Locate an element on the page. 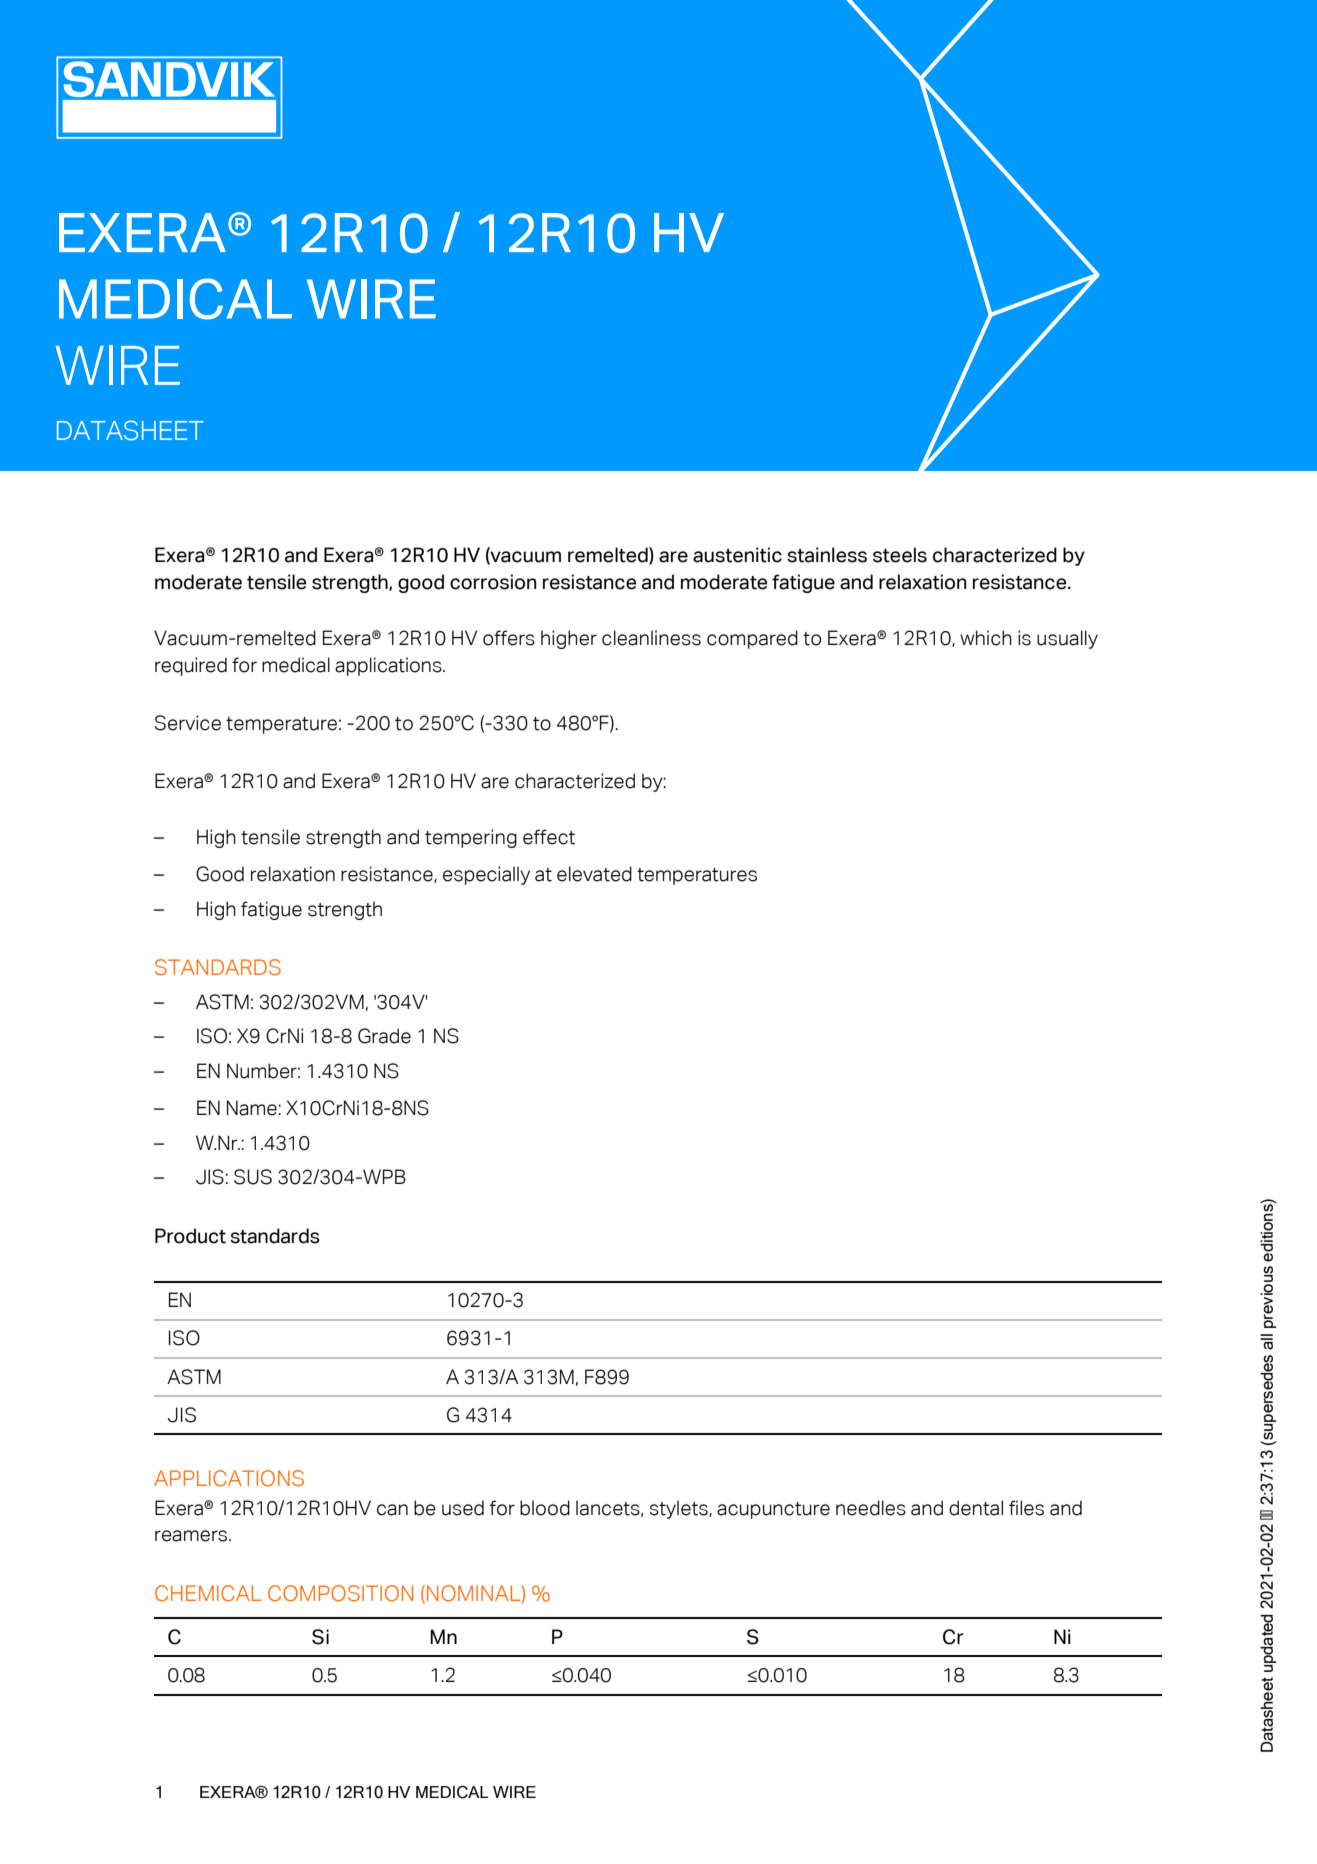  which is located at coordinates (986, 638).
